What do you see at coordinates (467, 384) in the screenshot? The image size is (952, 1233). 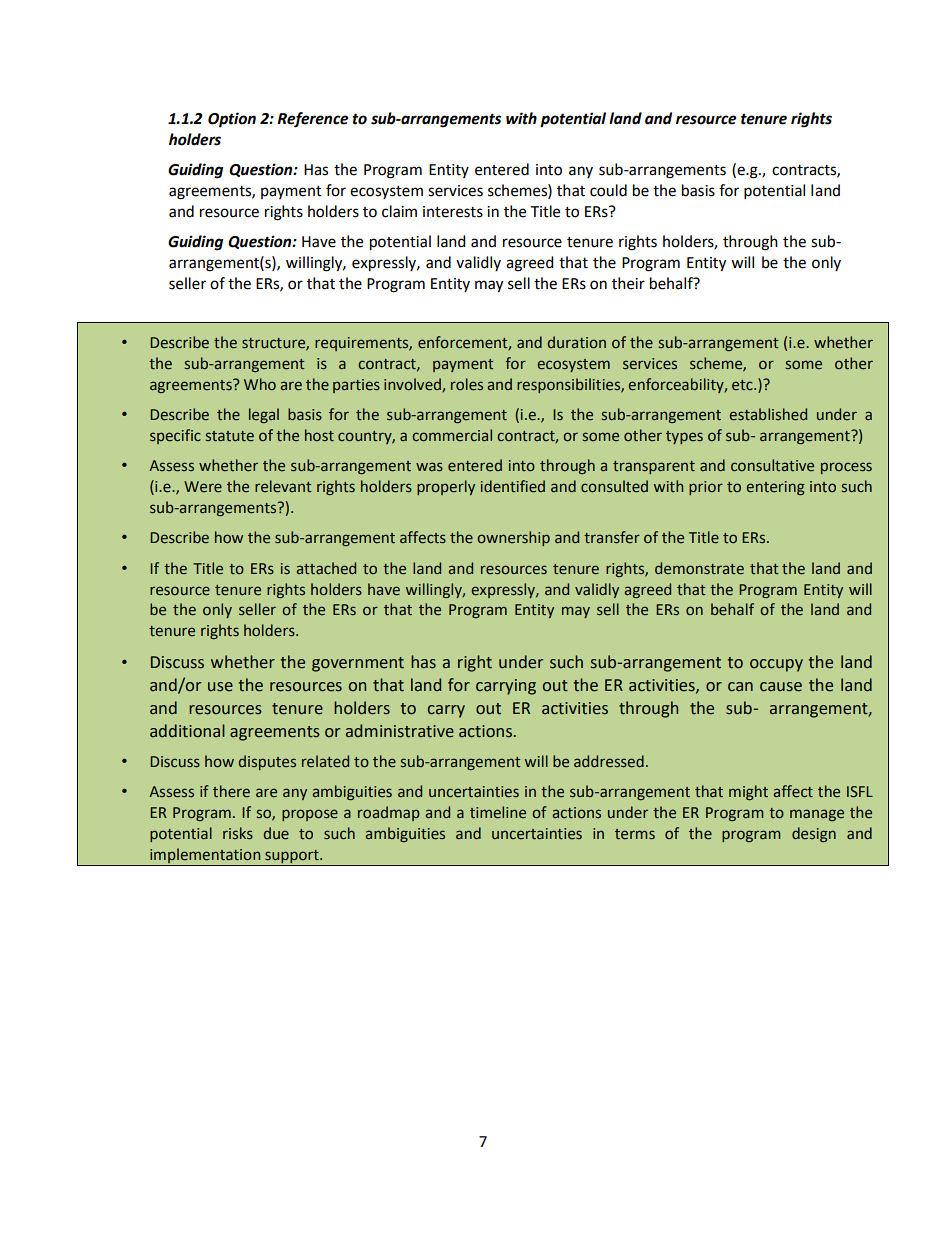 I see `roles` at bounding box center [467, 384].
